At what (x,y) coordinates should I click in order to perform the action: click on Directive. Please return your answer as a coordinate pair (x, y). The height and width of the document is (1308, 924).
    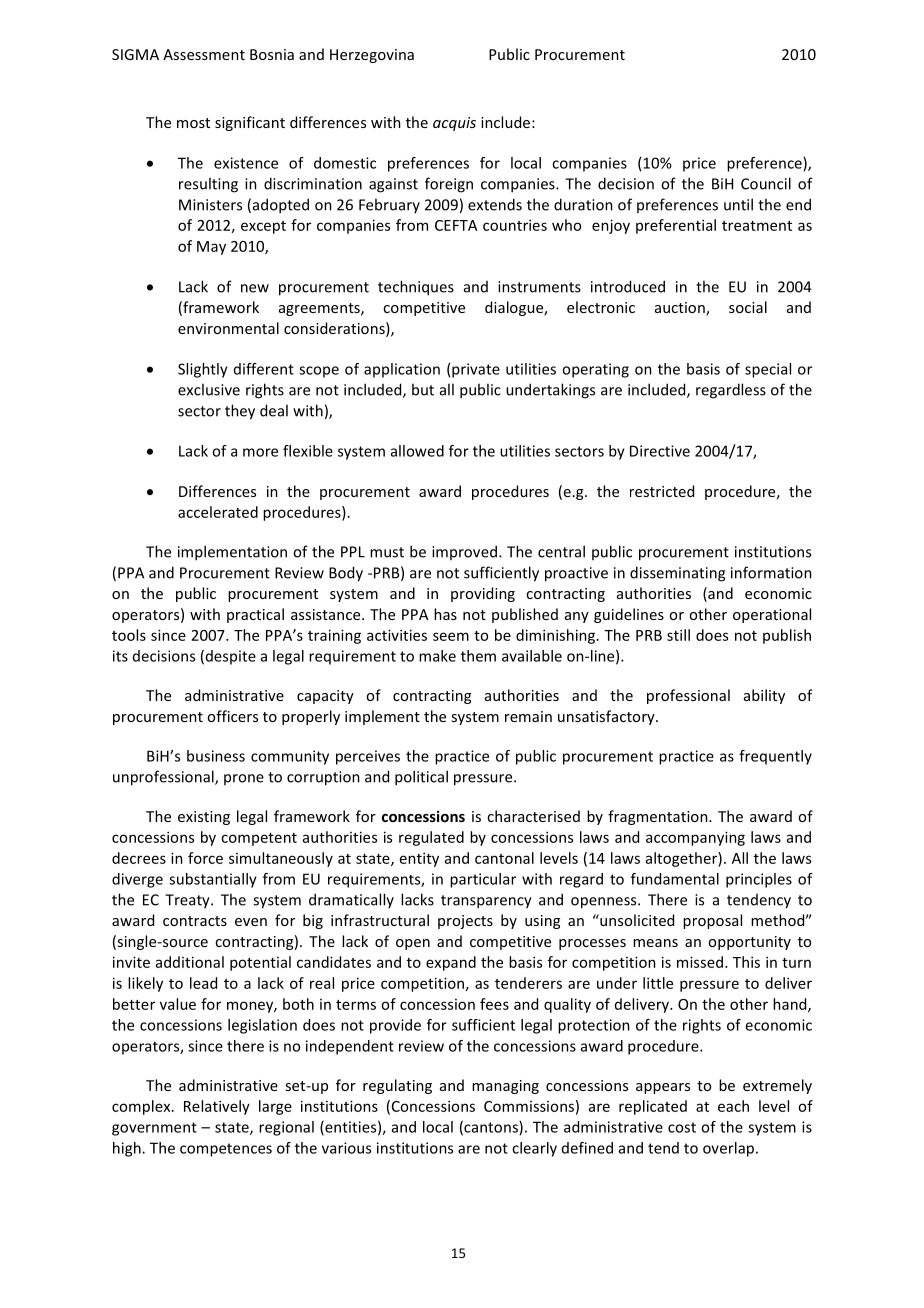
    Looking at the image, I should click on (660, 451).
